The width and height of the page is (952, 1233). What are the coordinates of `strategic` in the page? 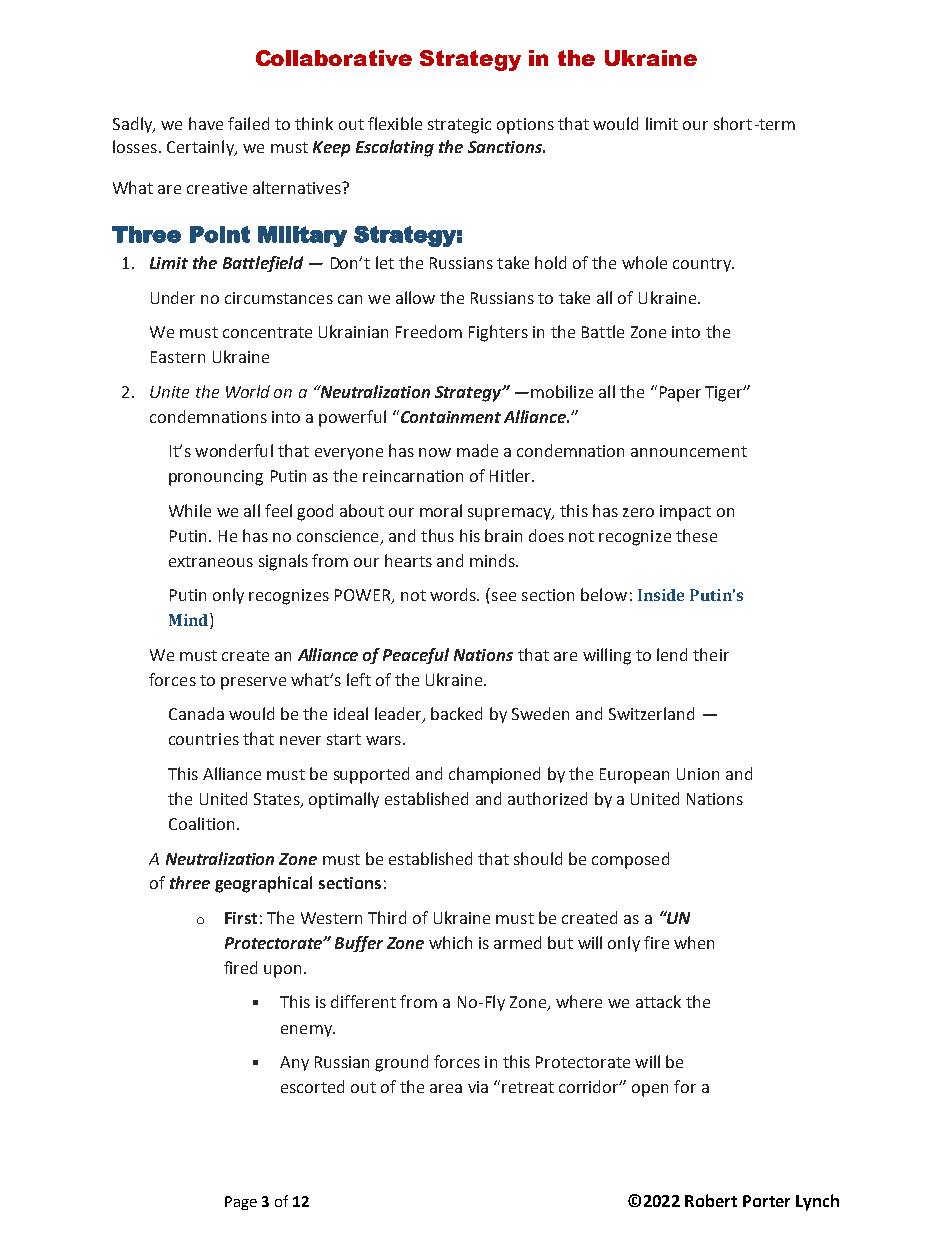 It's located at (459, 126).
